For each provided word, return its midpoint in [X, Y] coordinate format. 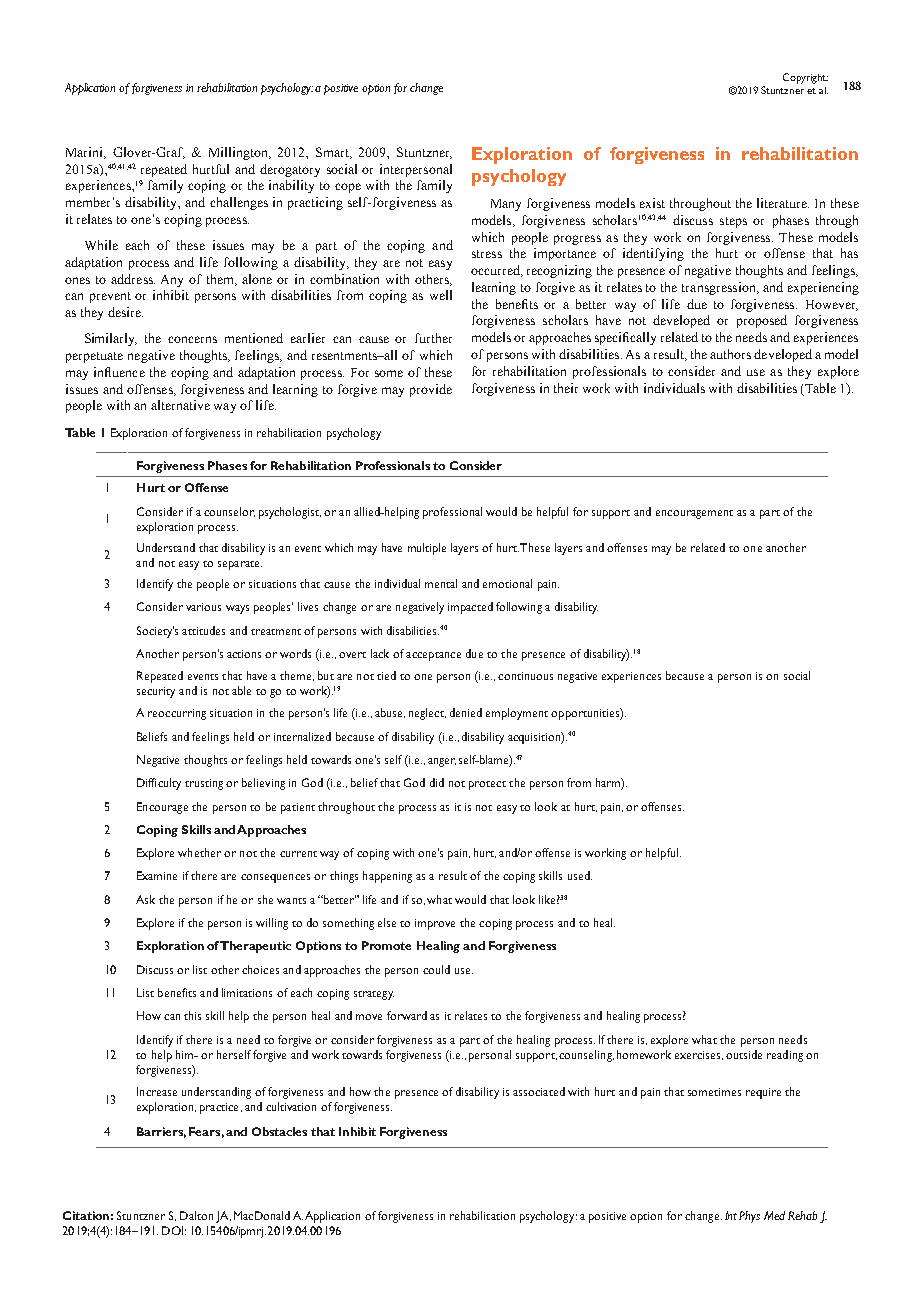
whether [199, 852]
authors [730, 354]
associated [539, 1091]
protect [487, 785]
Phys [749, 1217]
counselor [229, 512]
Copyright [805, 78]
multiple [427, 549]
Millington [239, 153]
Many [506, 205]
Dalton [196, 1215]
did [437, 782]
